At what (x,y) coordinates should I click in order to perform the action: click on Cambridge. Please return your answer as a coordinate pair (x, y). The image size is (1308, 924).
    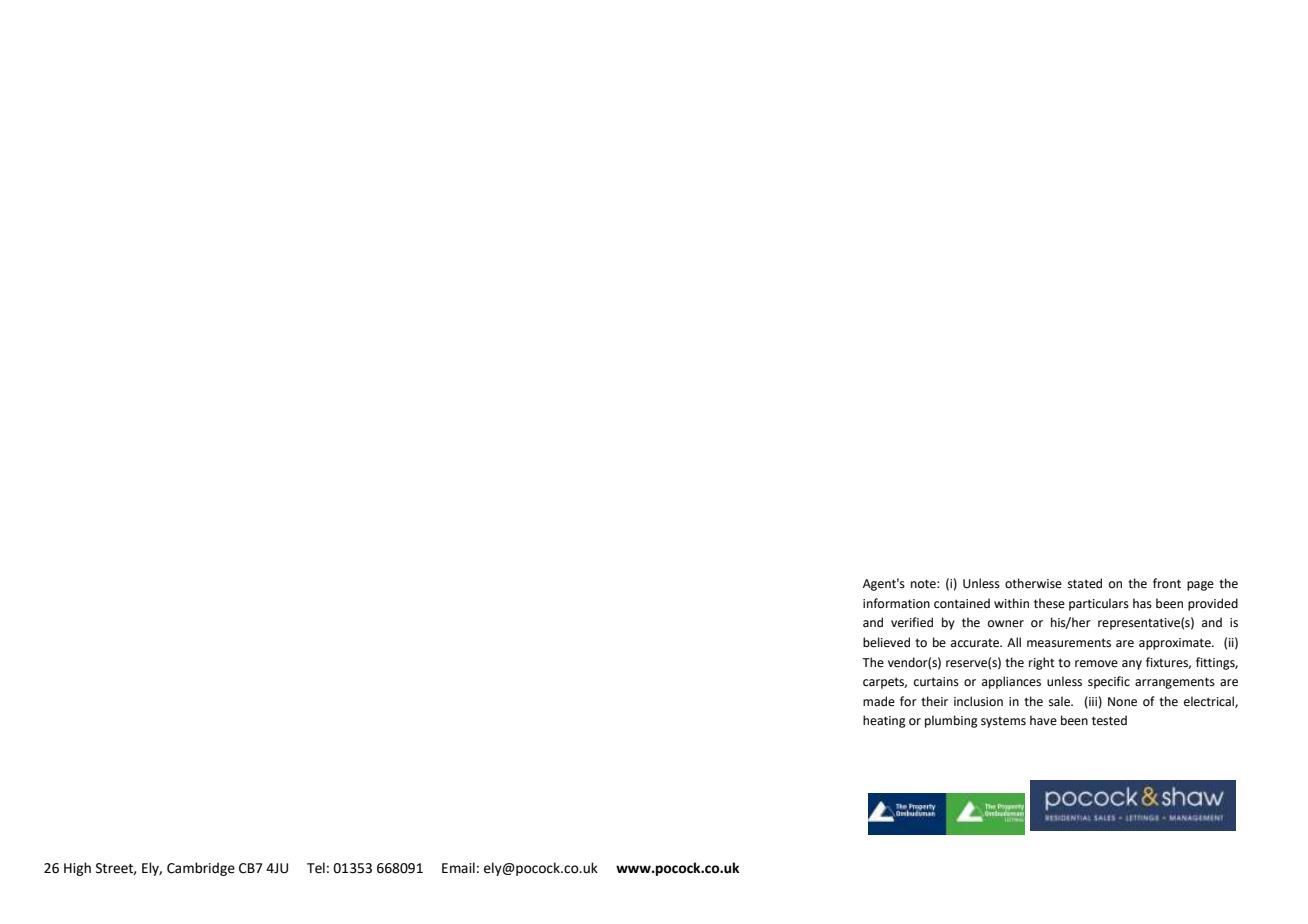
    Looking at the image, I should click on (201, 869).
